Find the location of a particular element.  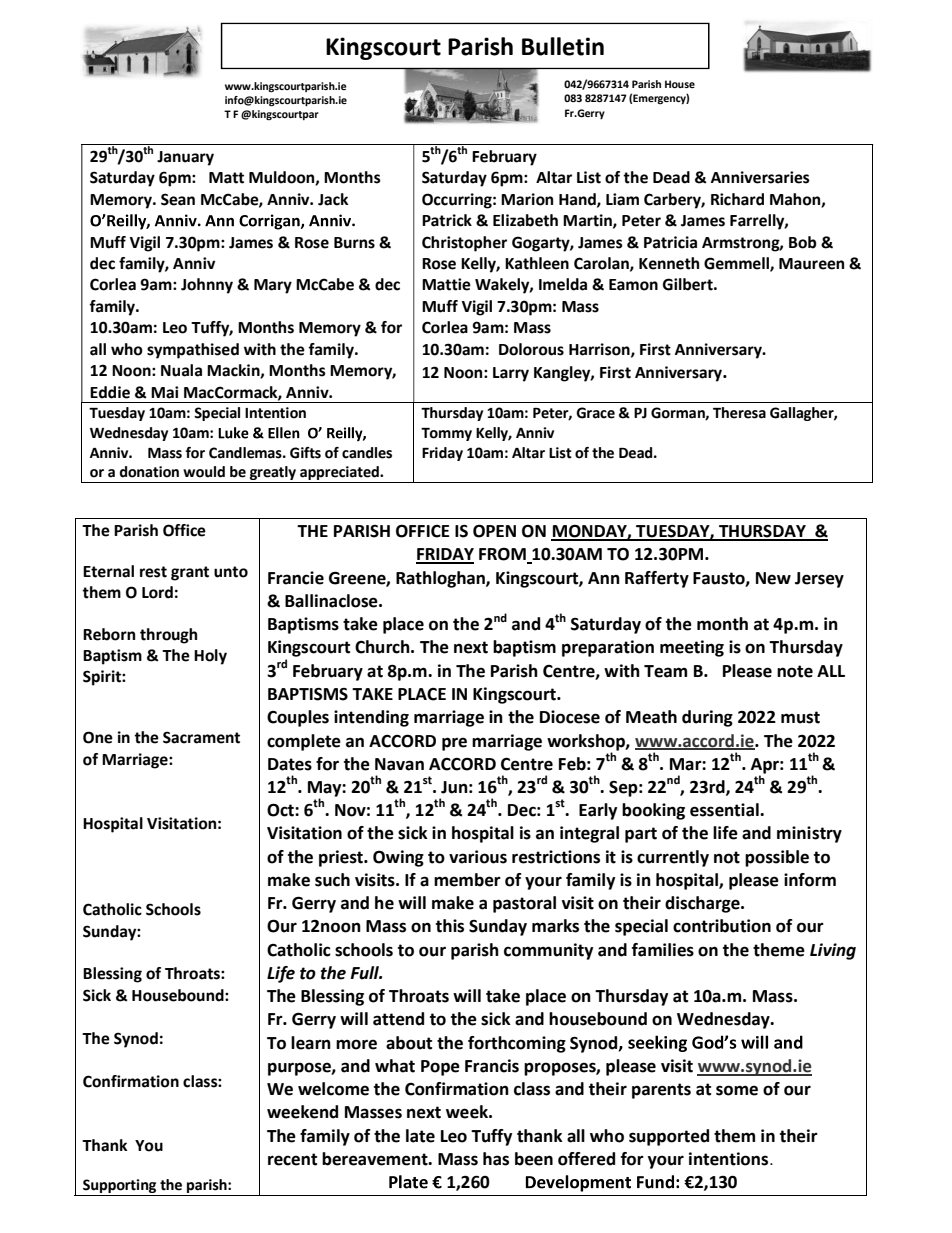

through is located at coordinates (168, 636).
